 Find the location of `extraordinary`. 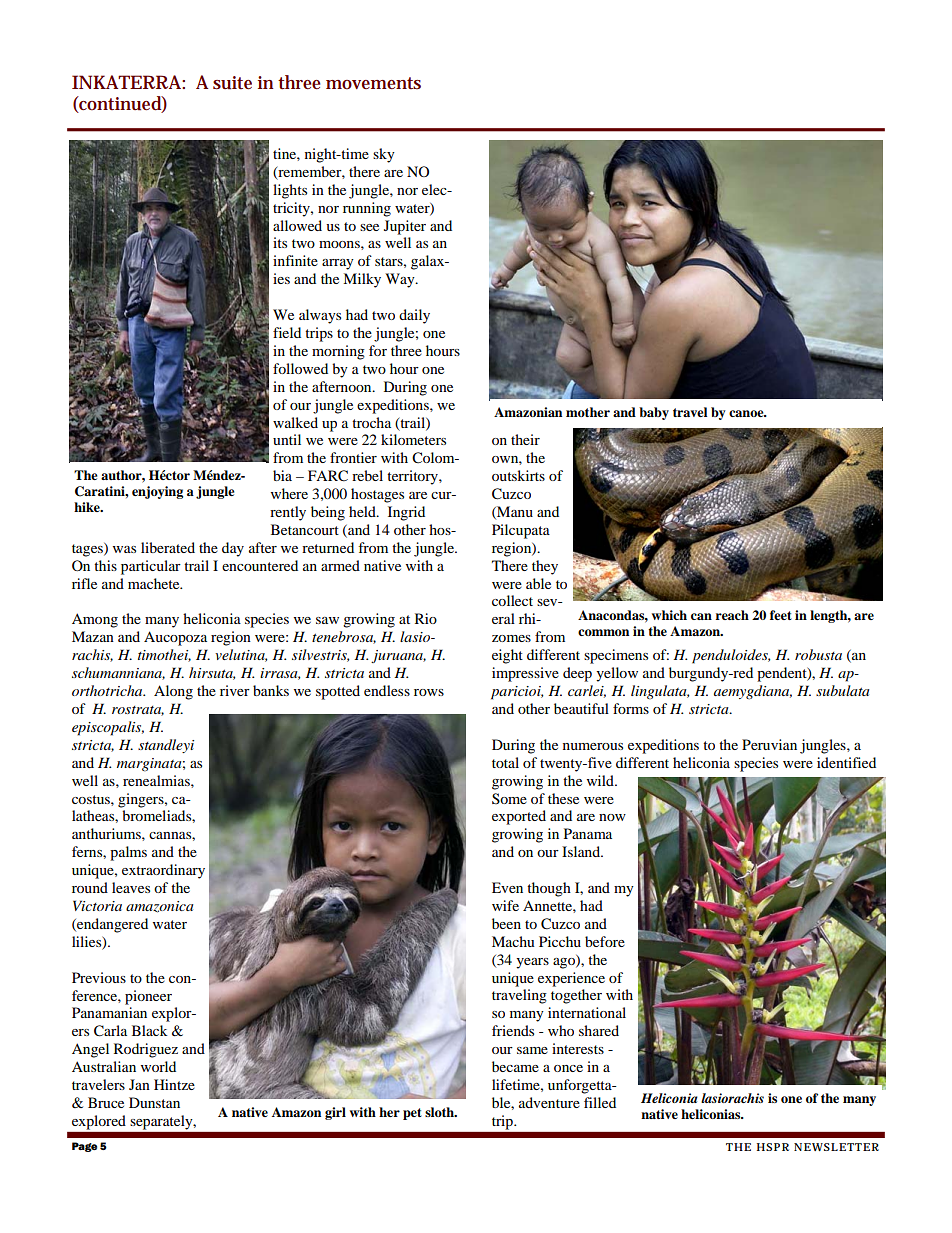

extraordinary is located at coordinates (163, 871).
